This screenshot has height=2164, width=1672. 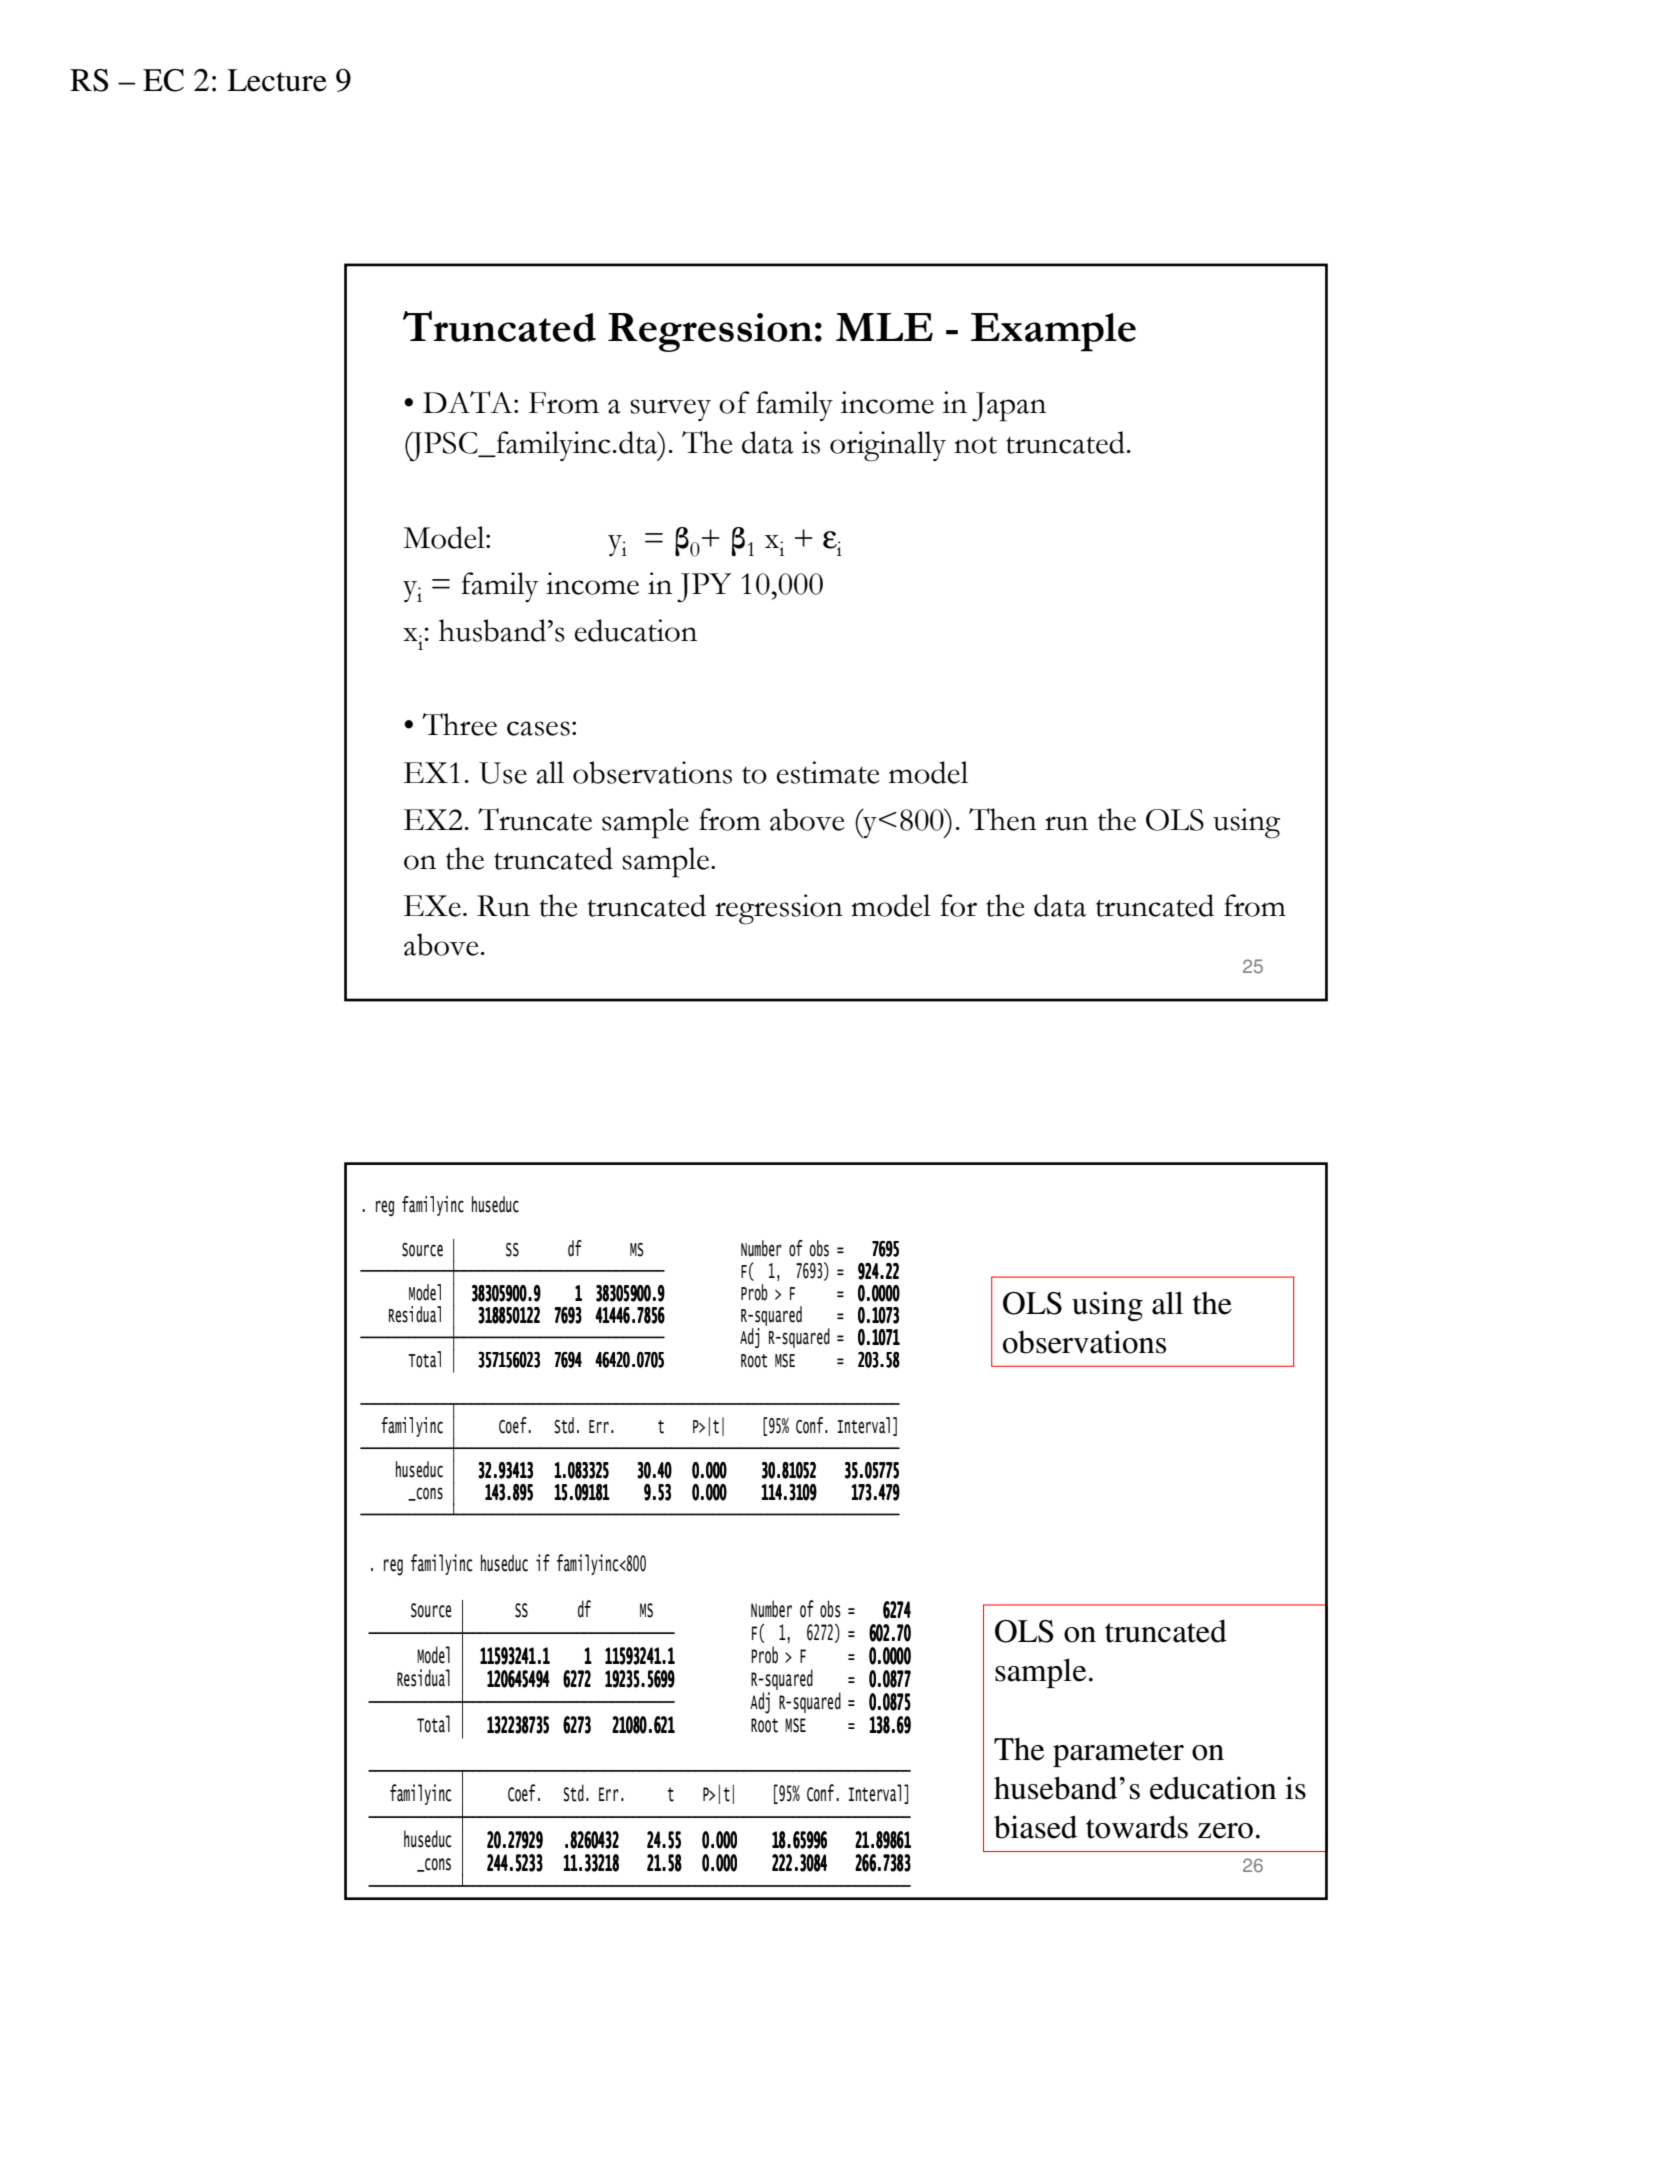 I want to click on Example, so click(x=1053, y=332).
